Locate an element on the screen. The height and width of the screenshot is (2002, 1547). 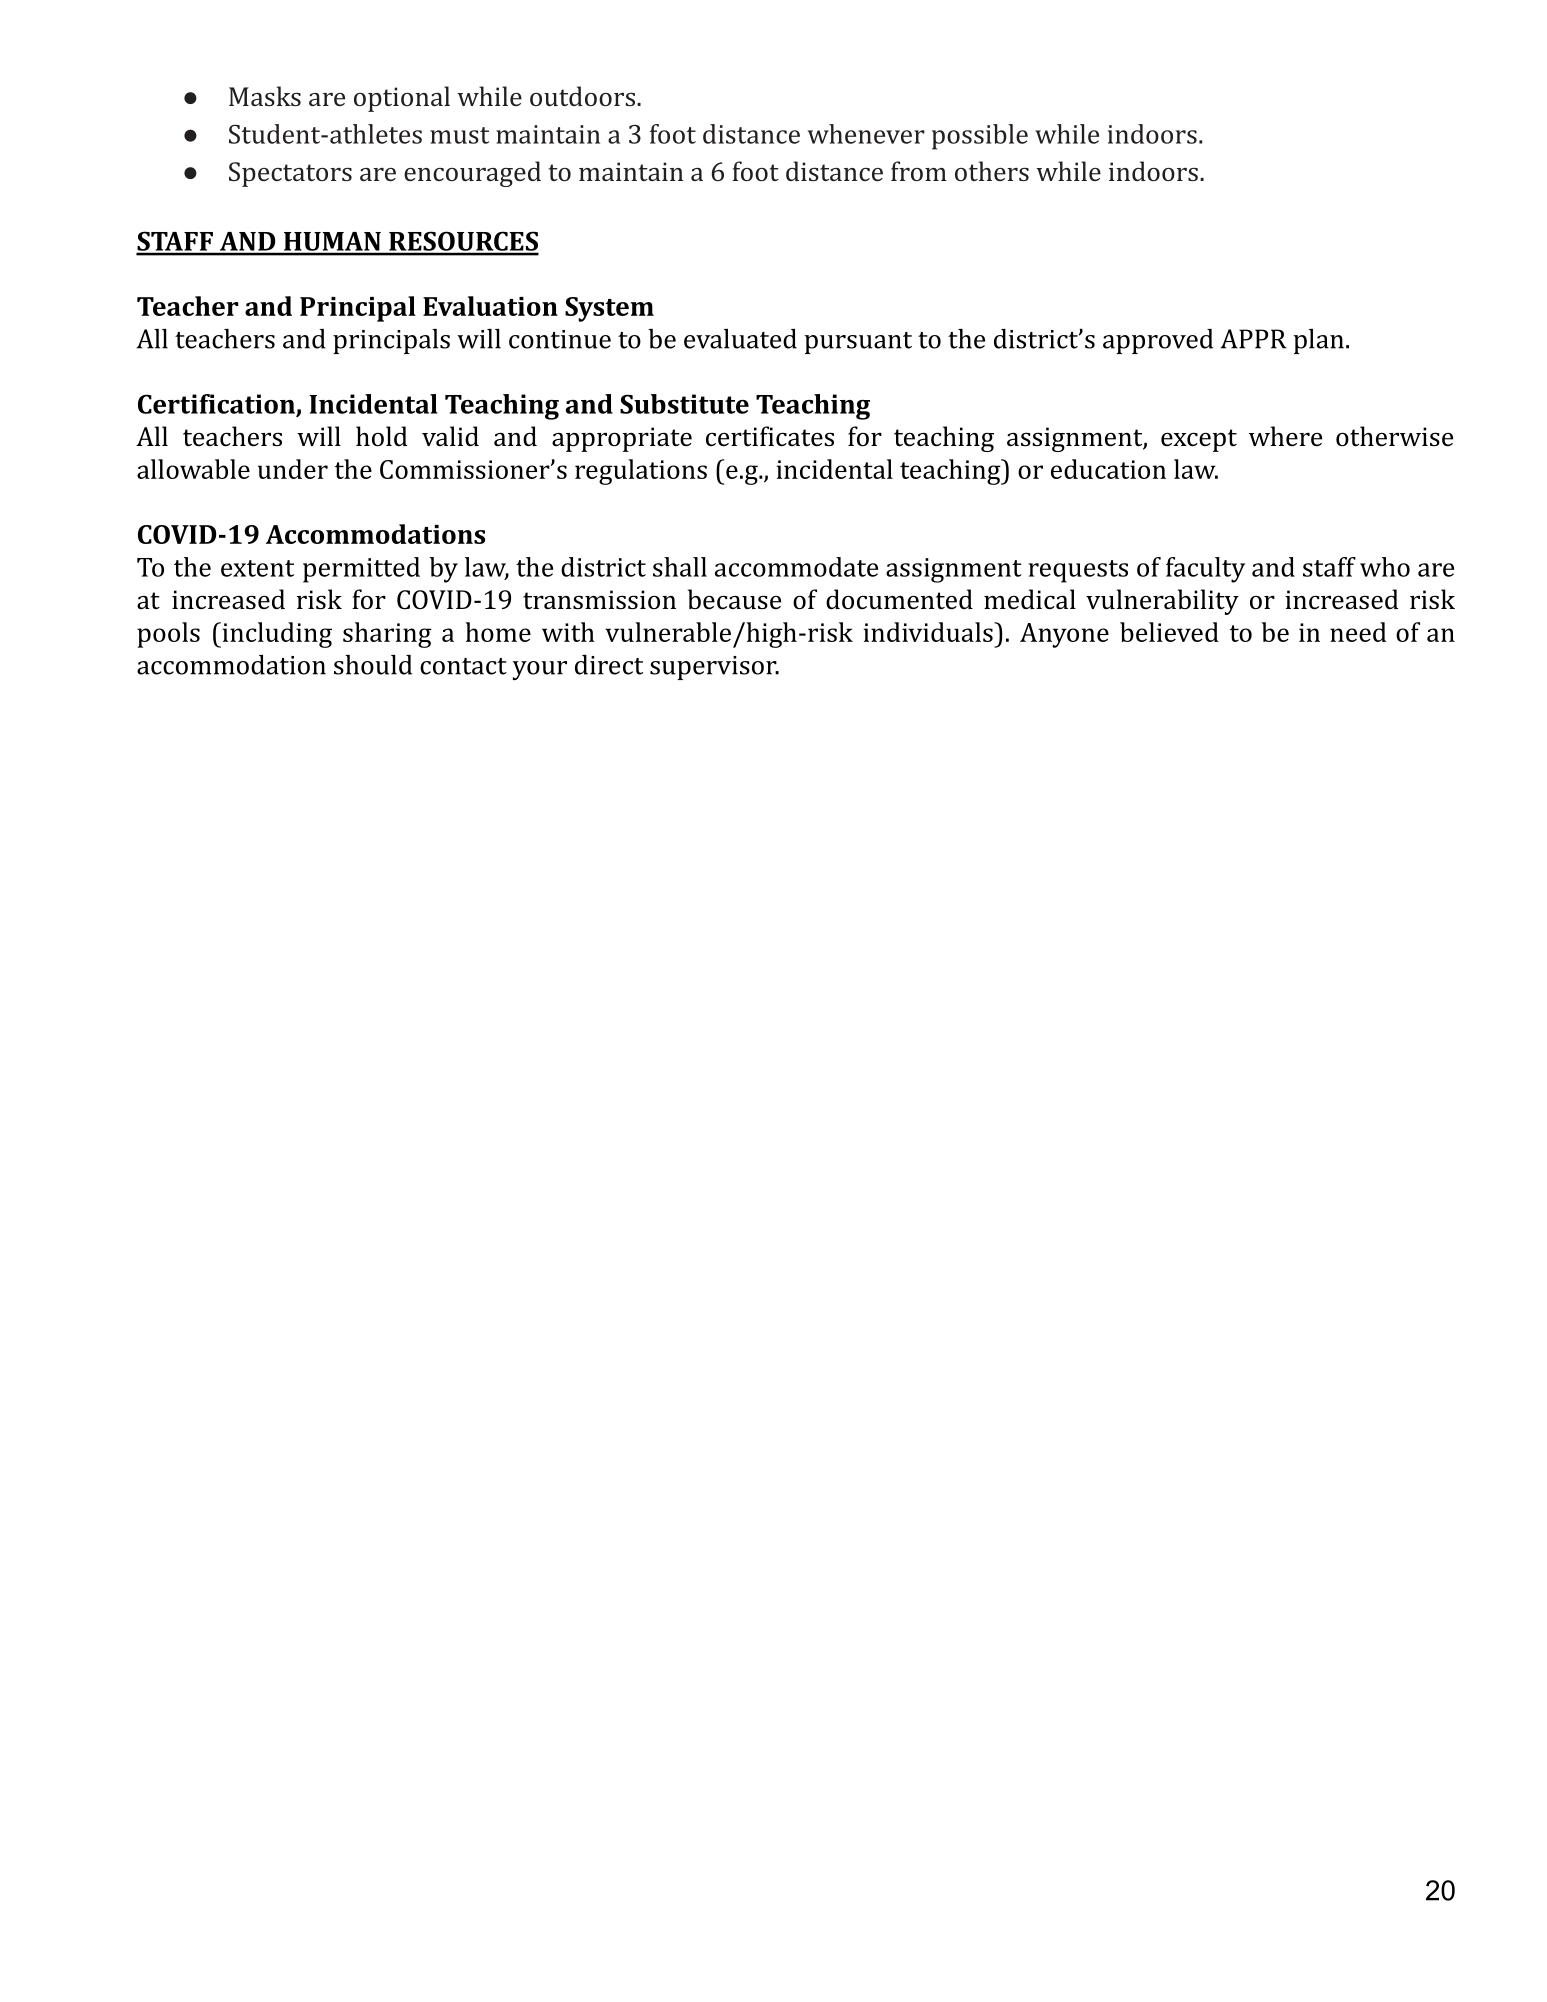
Masks is located at coordinates (265, 96).
